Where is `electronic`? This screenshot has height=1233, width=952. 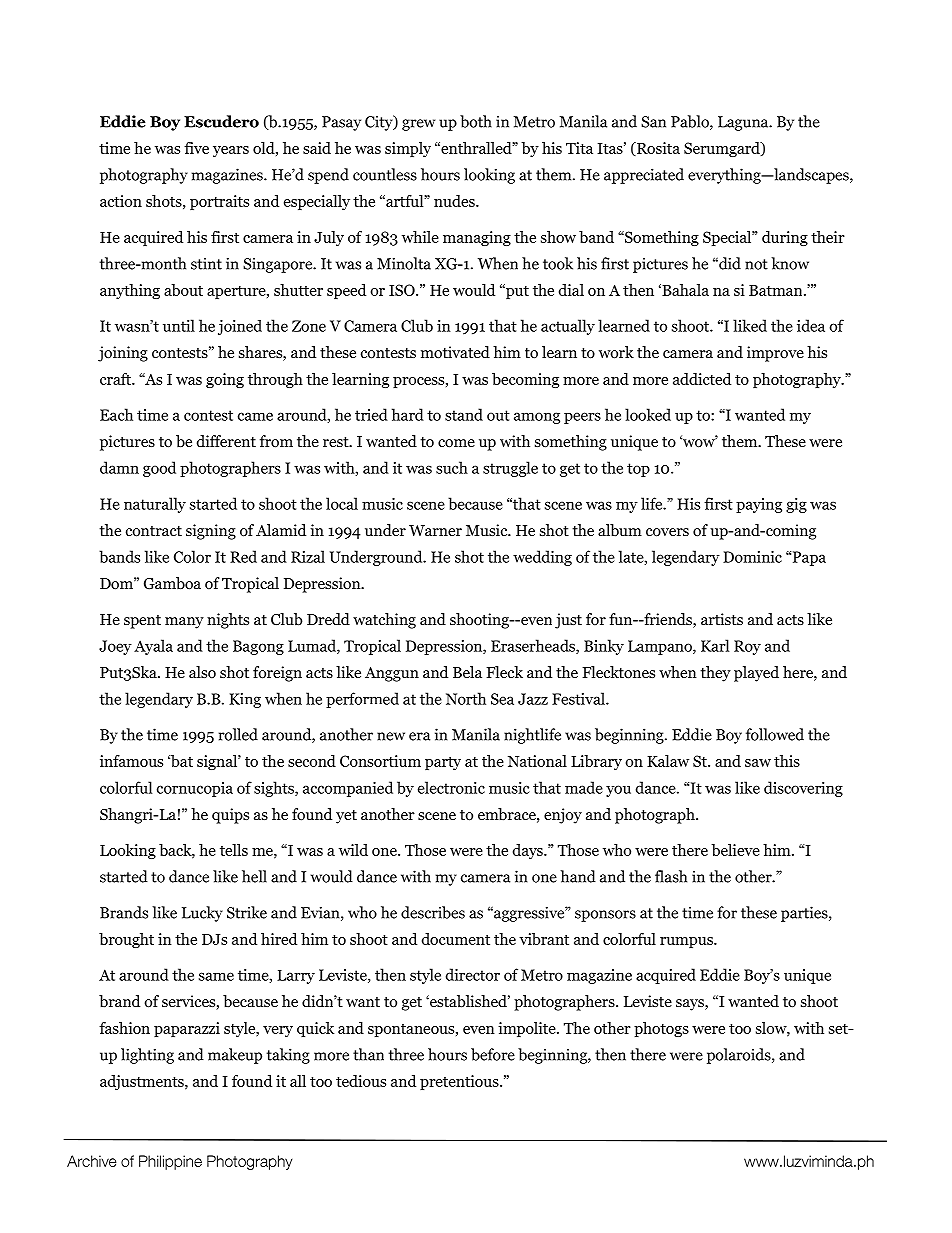 electronic is located at coordinates (451, 787).
